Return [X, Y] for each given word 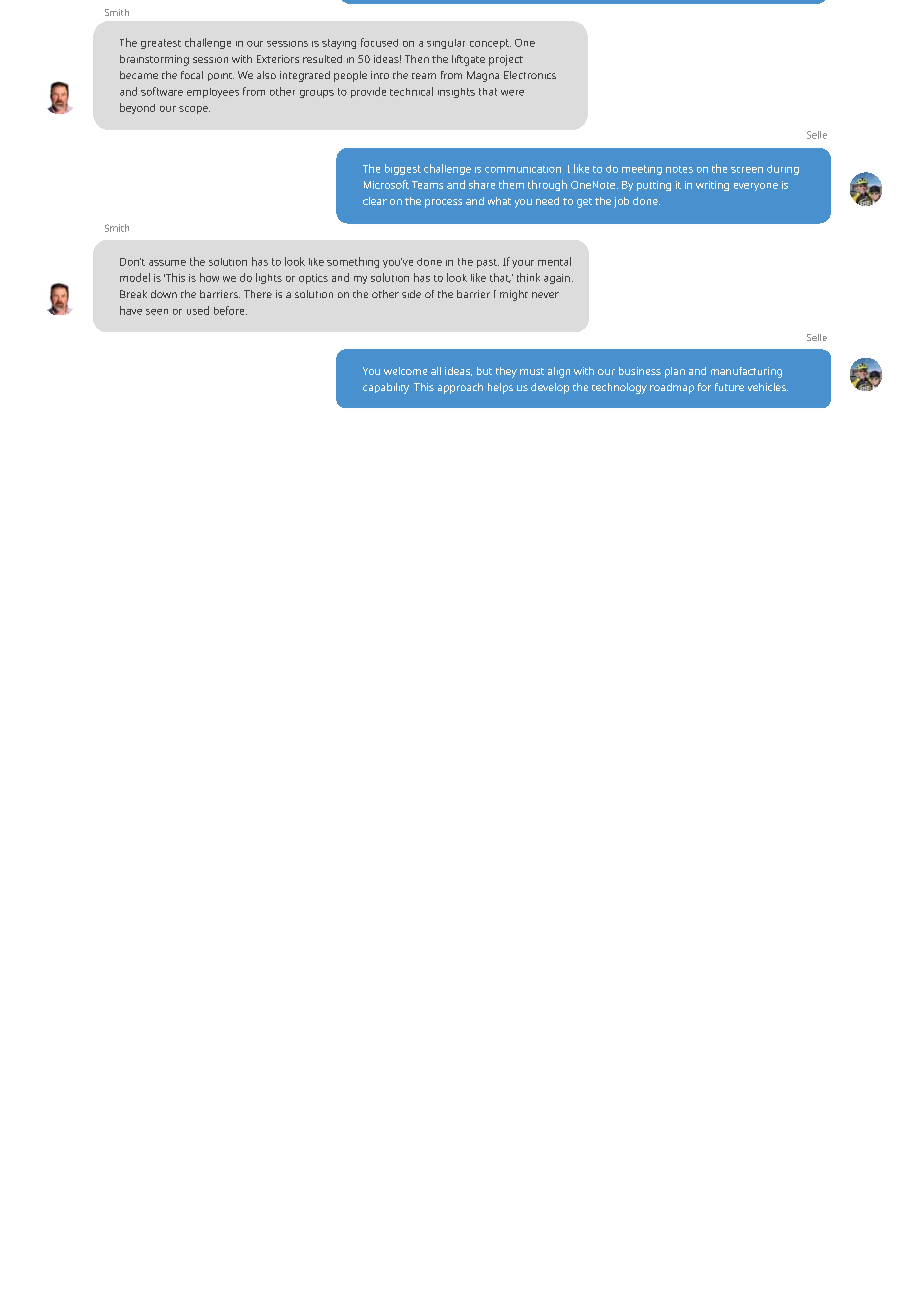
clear [375, 201]
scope [194, 110]
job [621, 202]
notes [679, 169]
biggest [403, 169]
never [545, 295]
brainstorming [154, 60]
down [164, 294]
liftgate [468, 60]
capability [386, 388]
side [411, 294]
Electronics [530, 75]
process [443, 203]
